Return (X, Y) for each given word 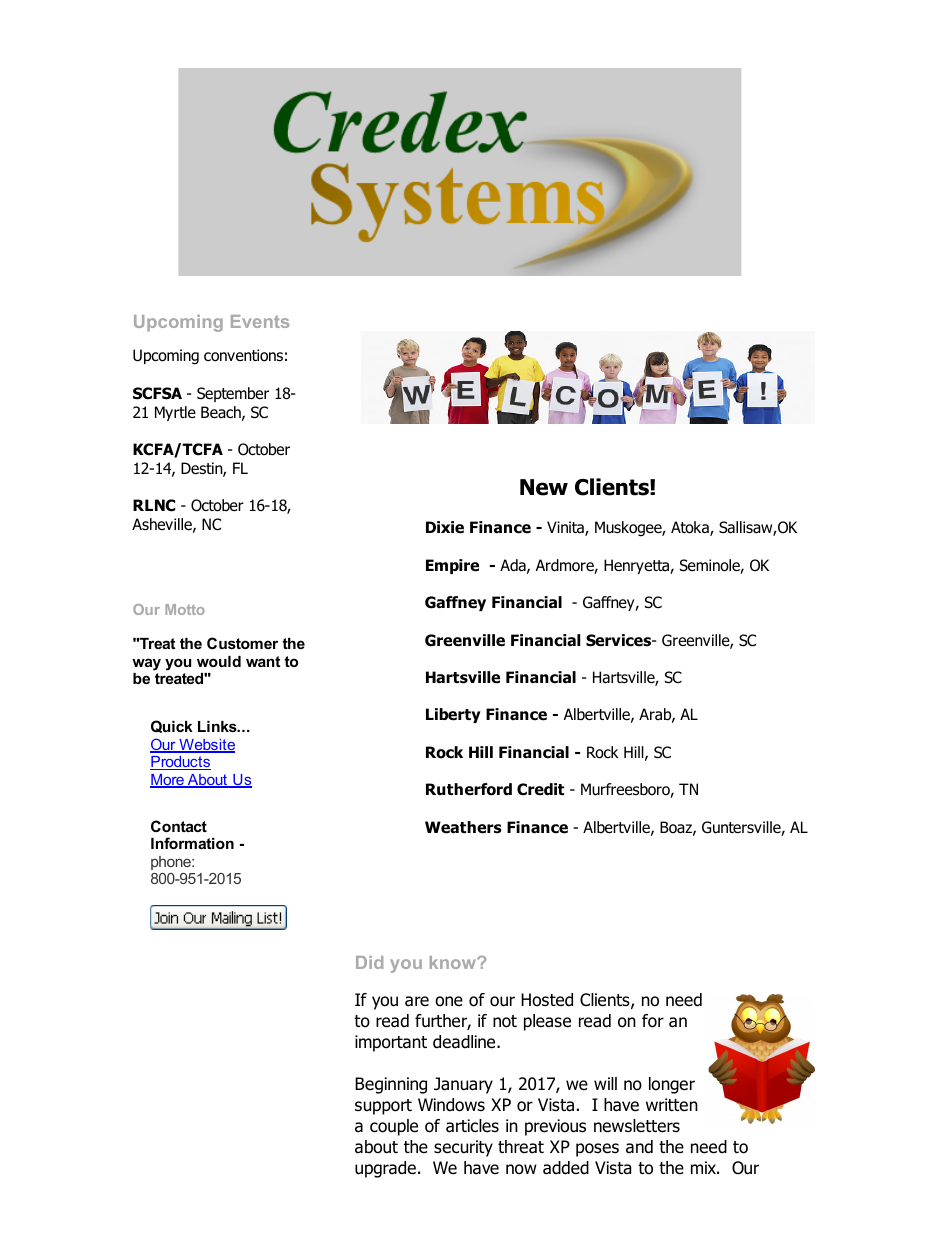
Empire (452, 566)
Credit (540, 789)
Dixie (445, 527)
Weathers (463, 827)
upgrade (385, 1169)
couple (394, 1127)
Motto (185, 609)
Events (260, 321)
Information (192, 843)
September (233, 394)
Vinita (566, 528)
